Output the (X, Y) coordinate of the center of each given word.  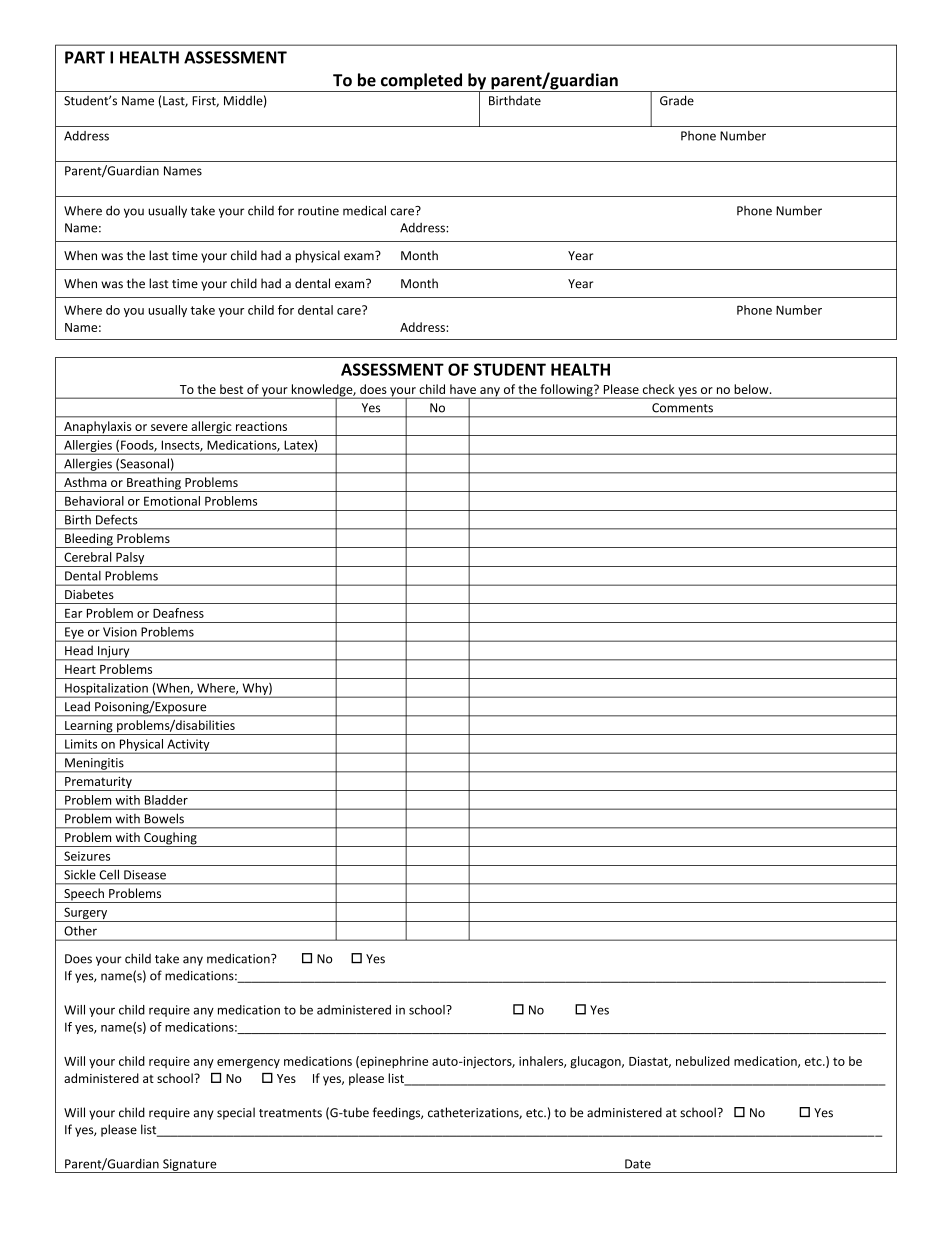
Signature (190, 1166)
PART (85, 57)
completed (421, 82)
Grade (677, 100)
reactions (261, 426)
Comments (682, 408)
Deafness (178, 613)
